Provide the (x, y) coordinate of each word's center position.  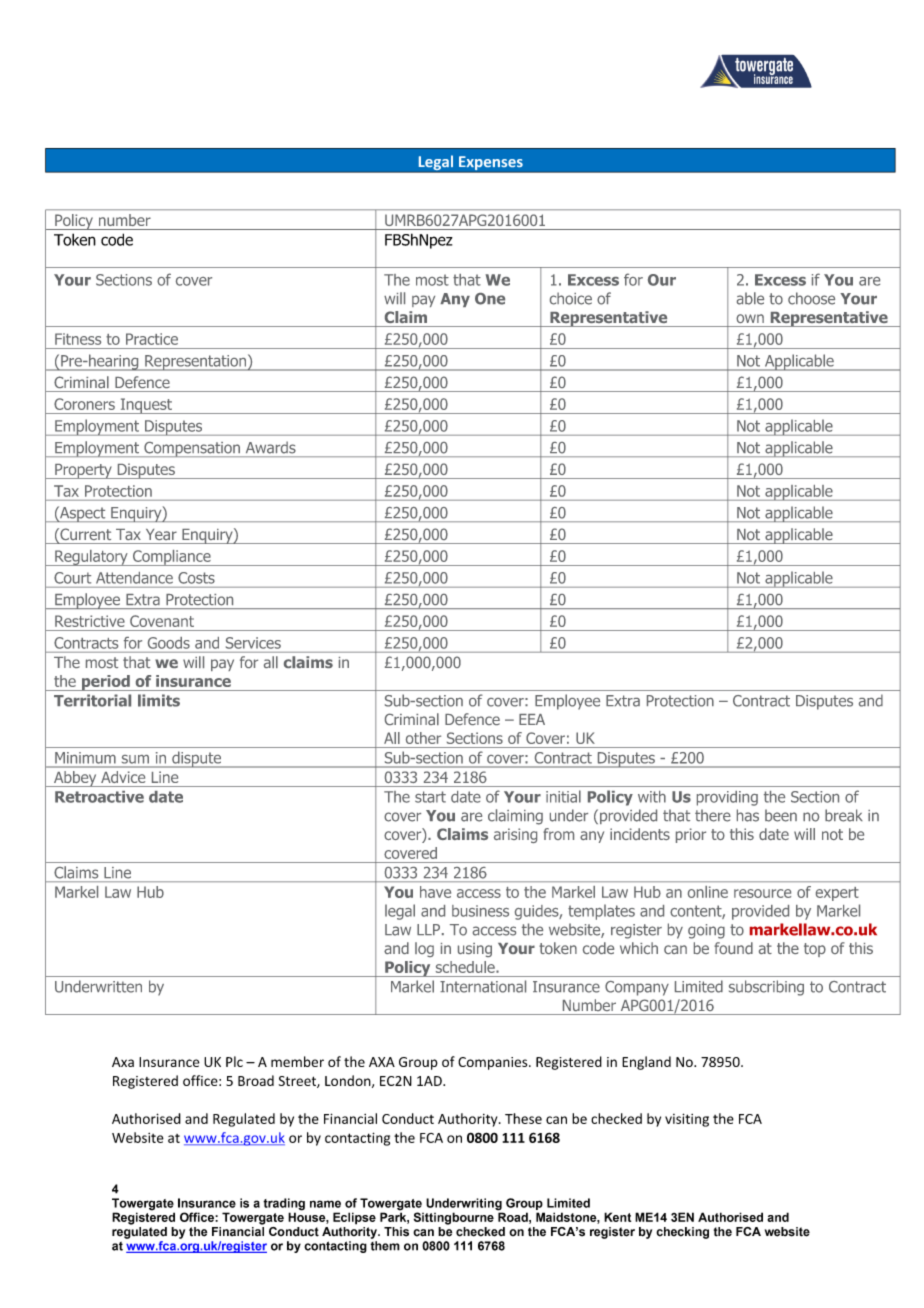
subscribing (766, 988)
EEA (532, 719)
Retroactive (99, 797)
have (435, 892)
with (652, 797)
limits (159, 700)
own (750, 318)
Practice (152, 339)
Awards (271, 448)
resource (762, 893)
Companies (494, 1063)
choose (811, 298)
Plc (234, 1061)
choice (571, 298)
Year (161, 534)
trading (284, 1205)
